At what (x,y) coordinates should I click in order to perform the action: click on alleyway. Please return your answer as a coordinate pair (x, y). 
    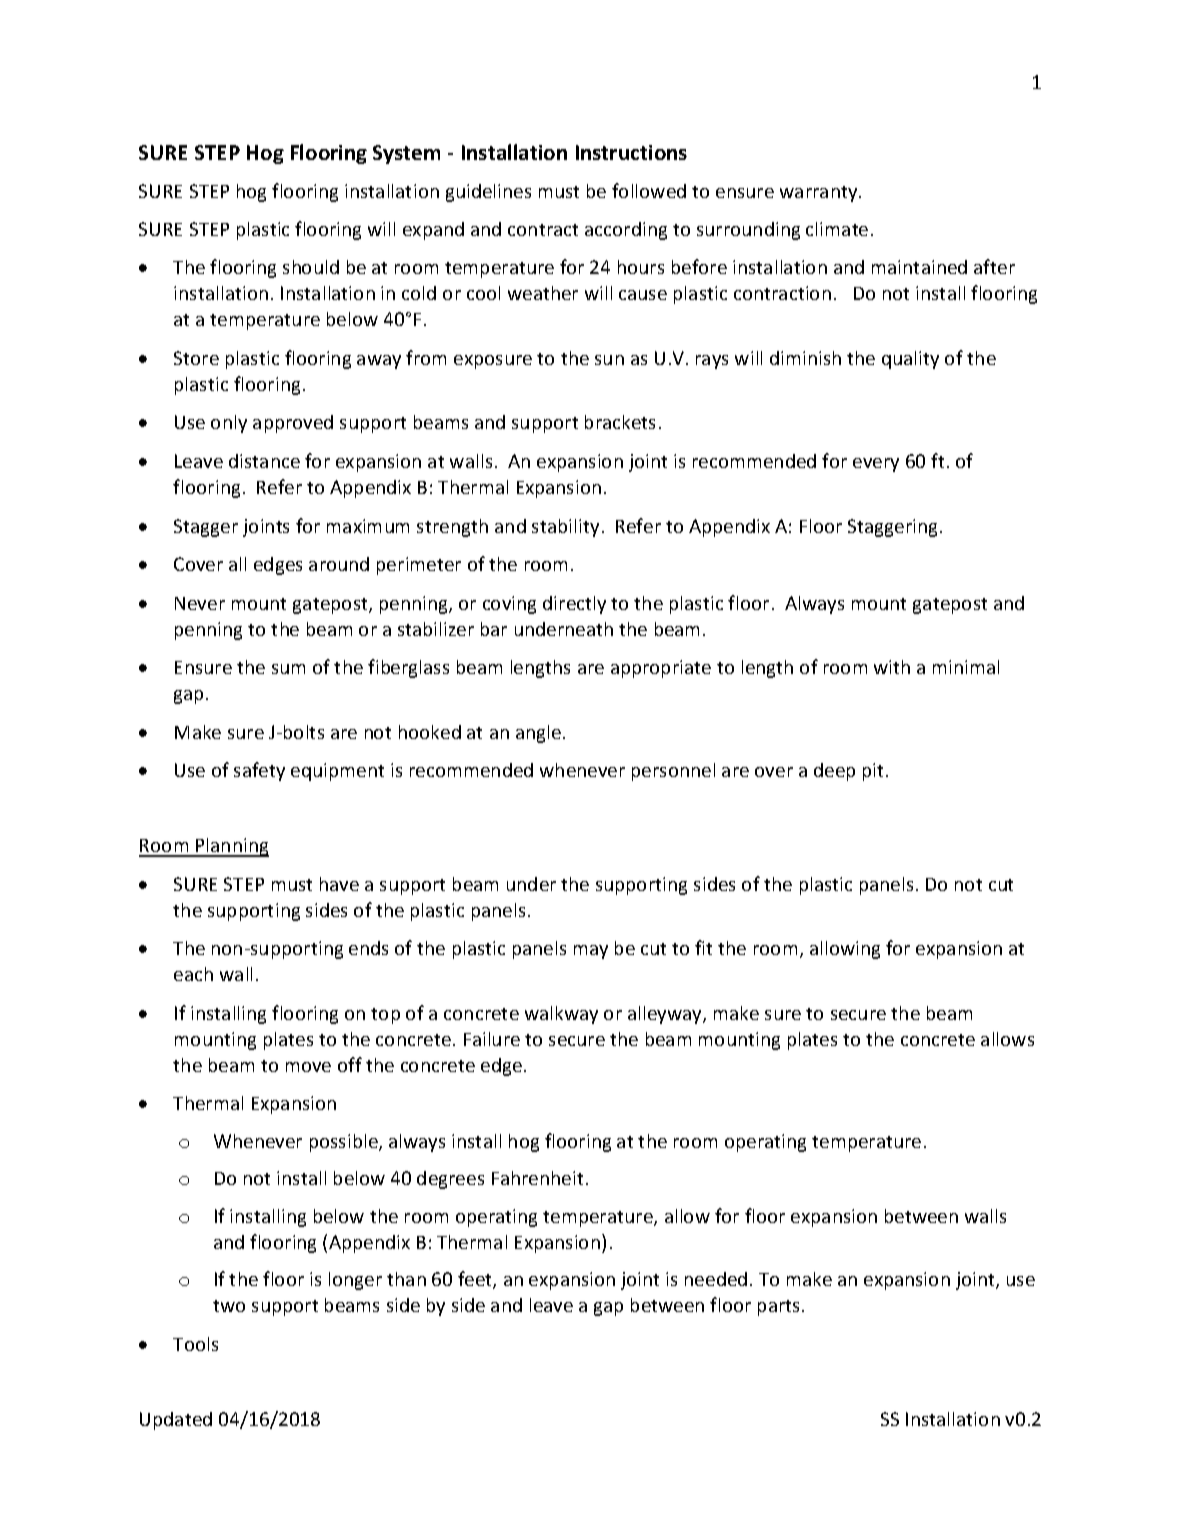
    Looking at the image, I should click on (666, 1015).
